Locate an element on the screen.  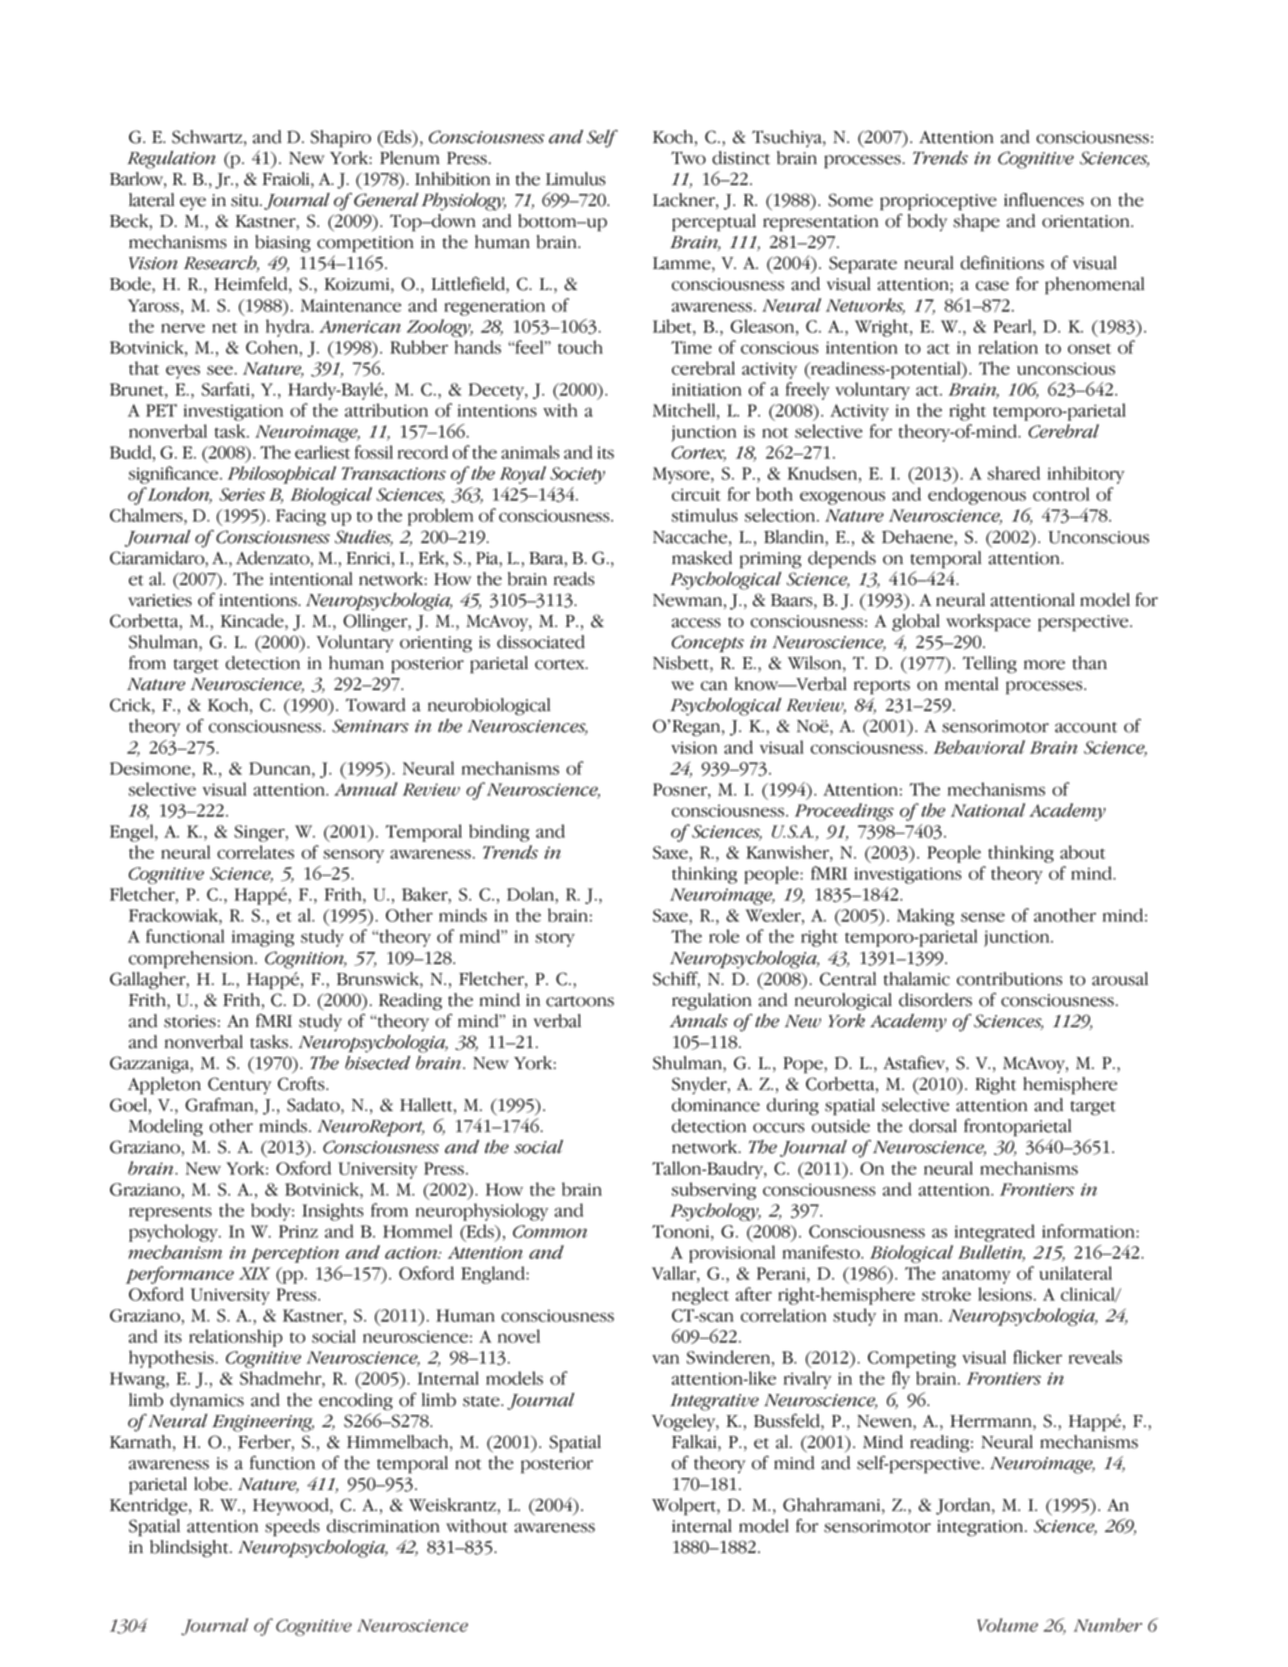
Volume is located at coordinates (1007, 1625).
